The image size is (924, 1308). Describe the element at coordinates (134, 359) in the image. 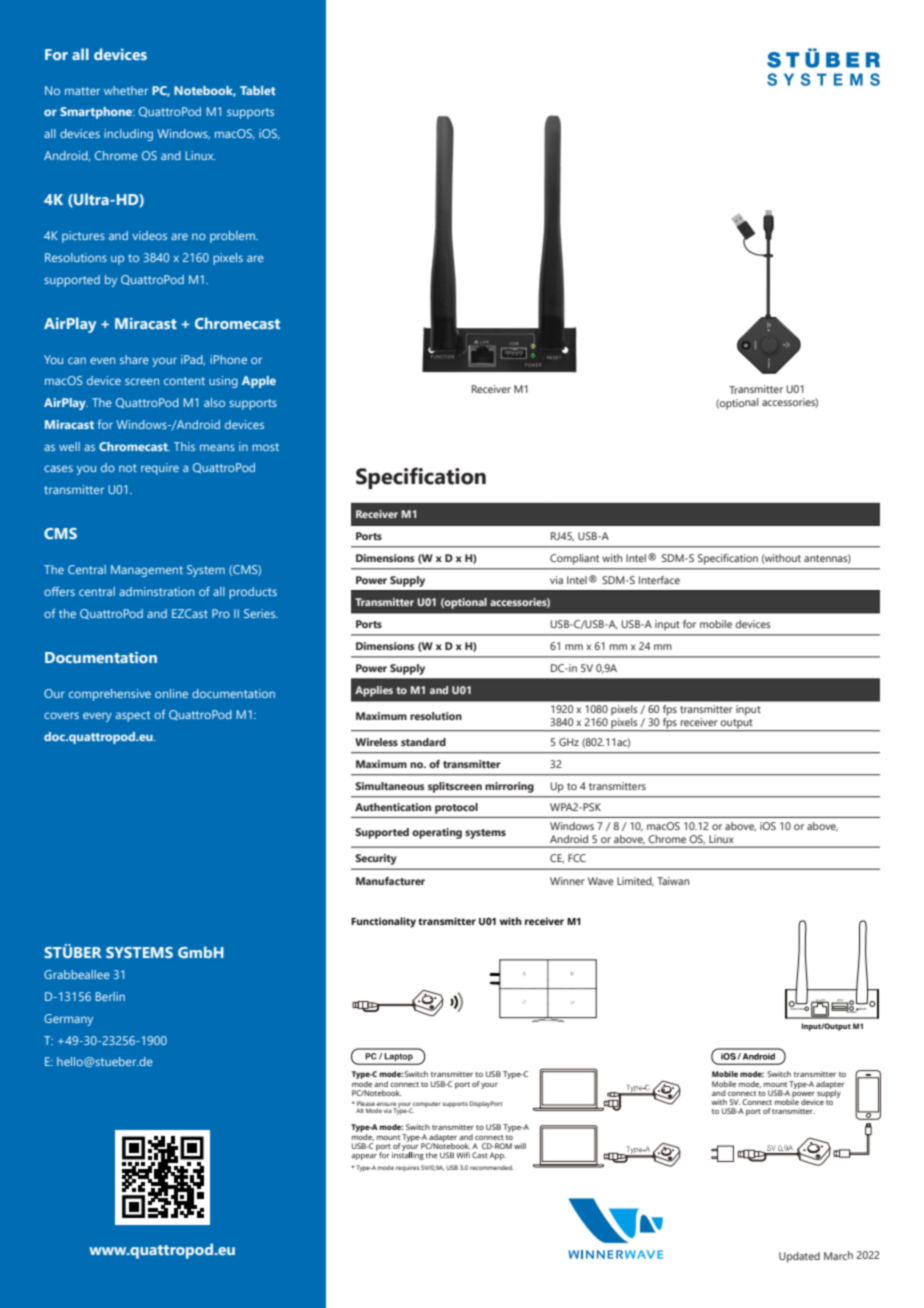

I see `share` at that location.
